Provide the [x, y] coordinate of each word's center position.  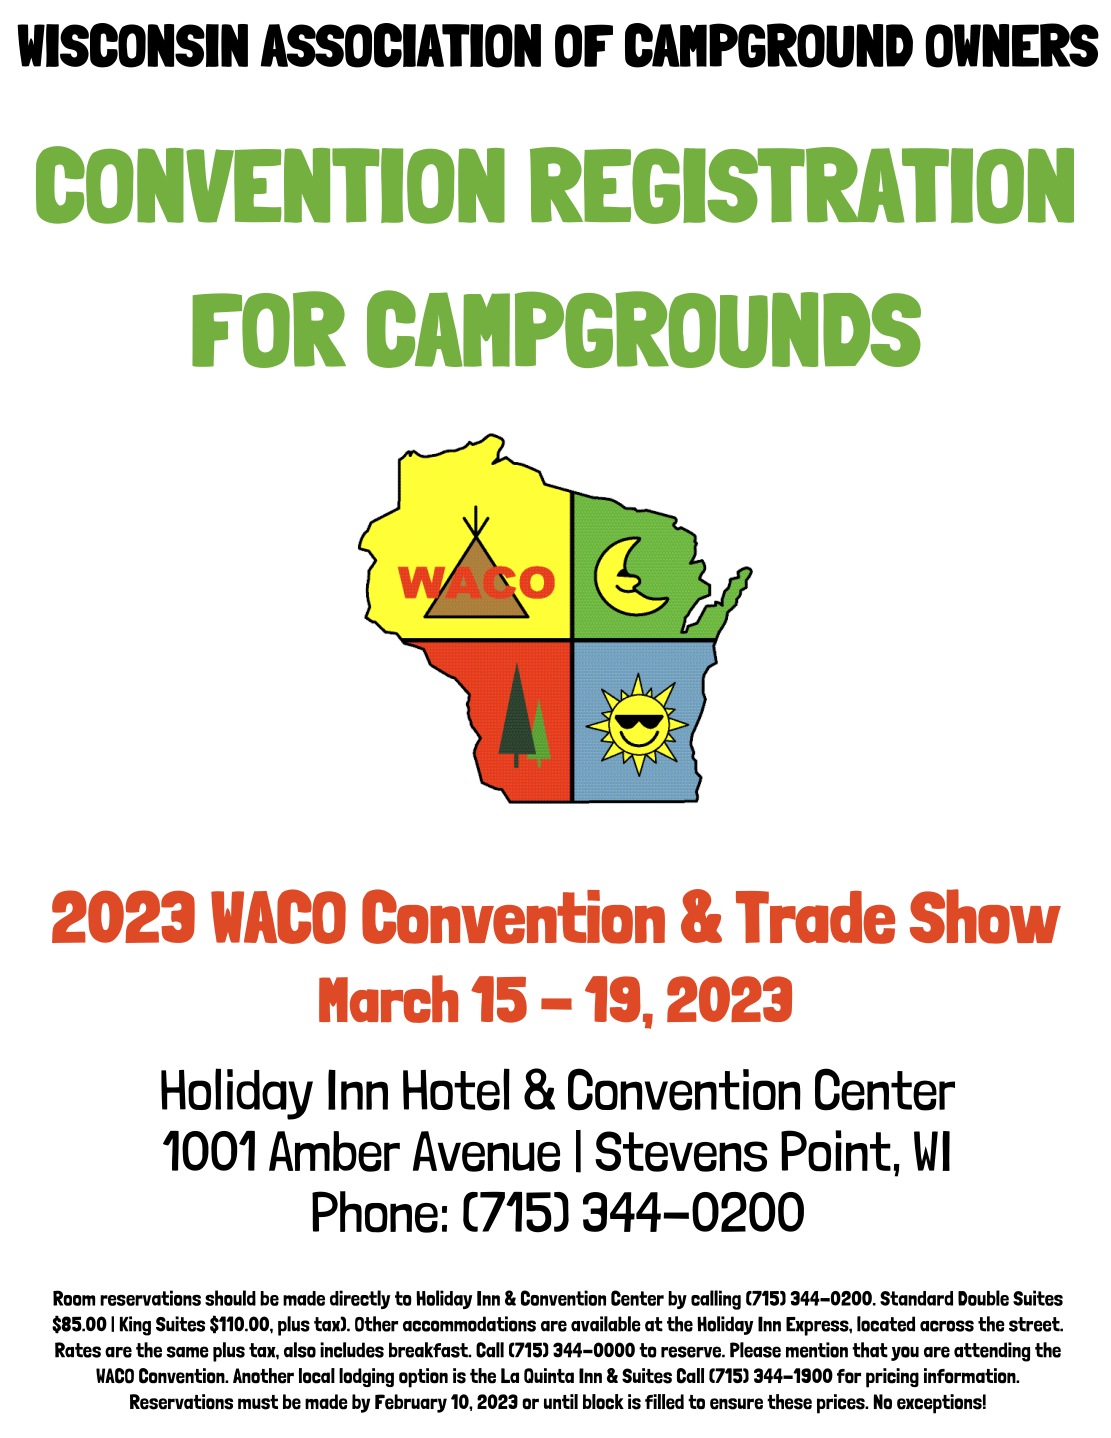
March [389, 999]
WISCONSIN [132, 45]
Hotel [456, 1089]
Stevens [681, 1151]
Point [836, 1151]
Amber [334, 1151]
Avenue [486, 1151]
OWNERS [1012, 45]
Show [985, 916]
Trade [815, 917]
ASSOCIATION [401, 45]
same [187, 1352]
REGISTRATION [802, 185]
